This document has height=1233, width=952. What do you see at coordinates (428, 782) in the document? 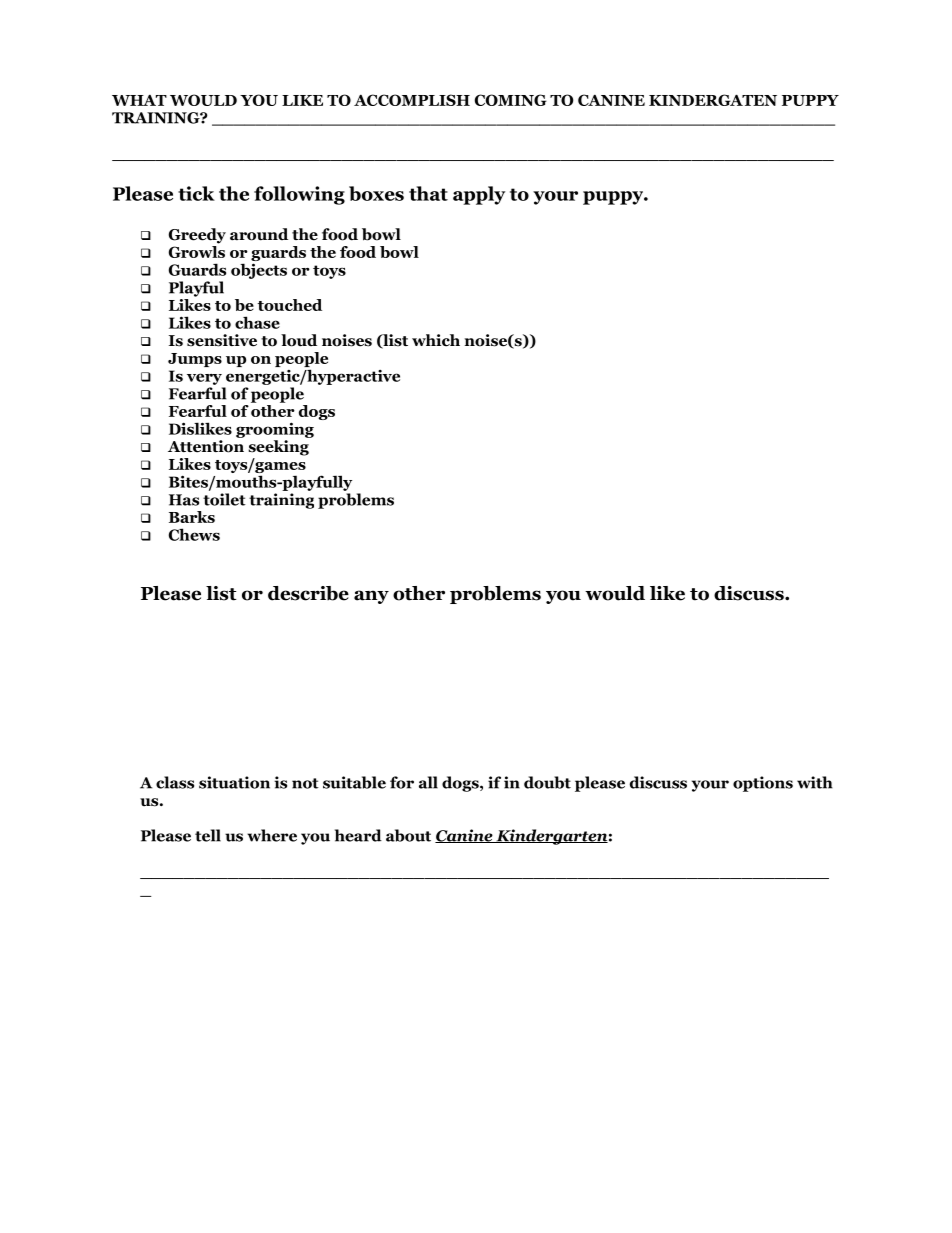
I see `all` at bounding box center [428, 782].
